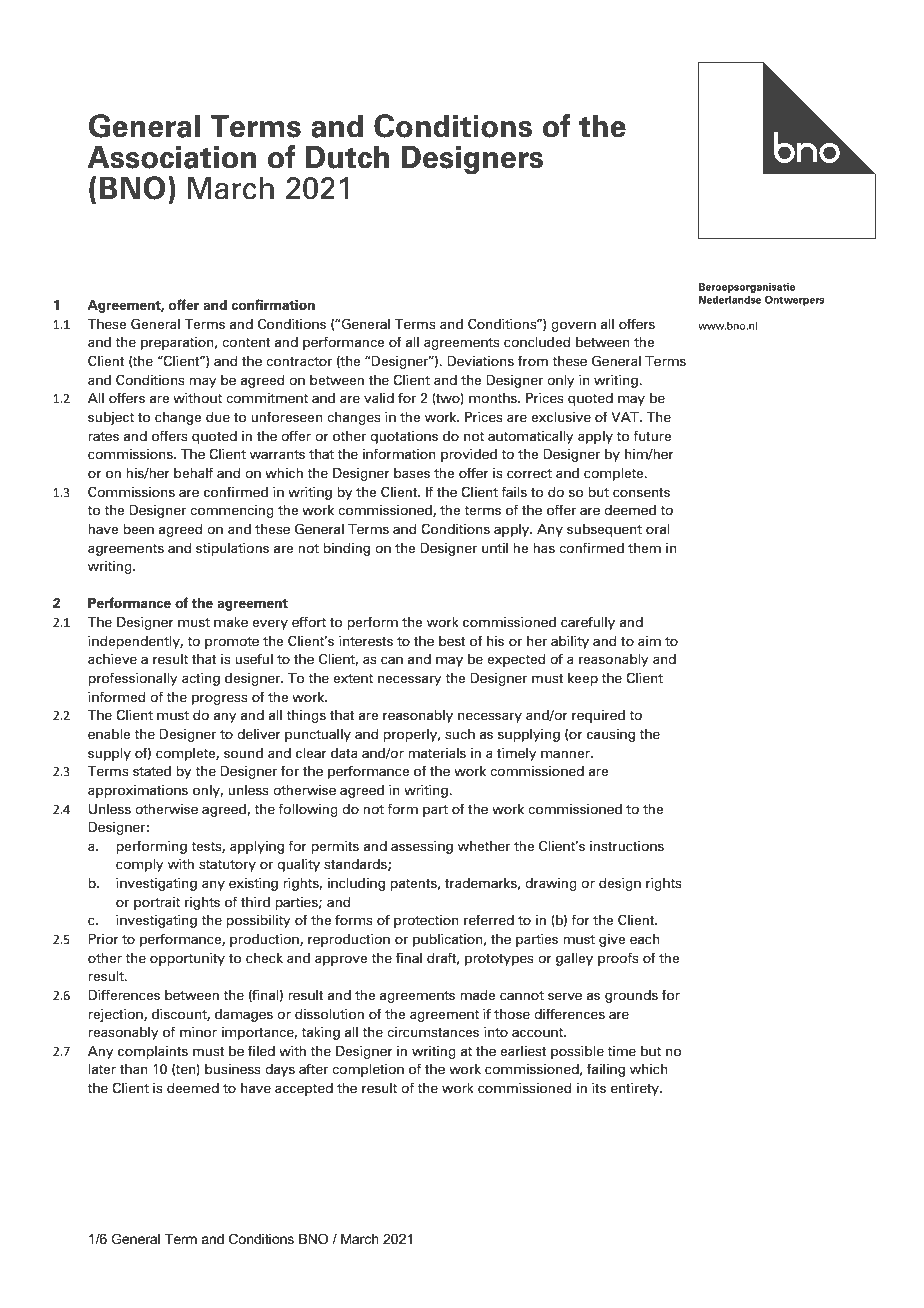 The height and width of the image is (1308, 924). I want to click on completion, so click(368, 1070).
